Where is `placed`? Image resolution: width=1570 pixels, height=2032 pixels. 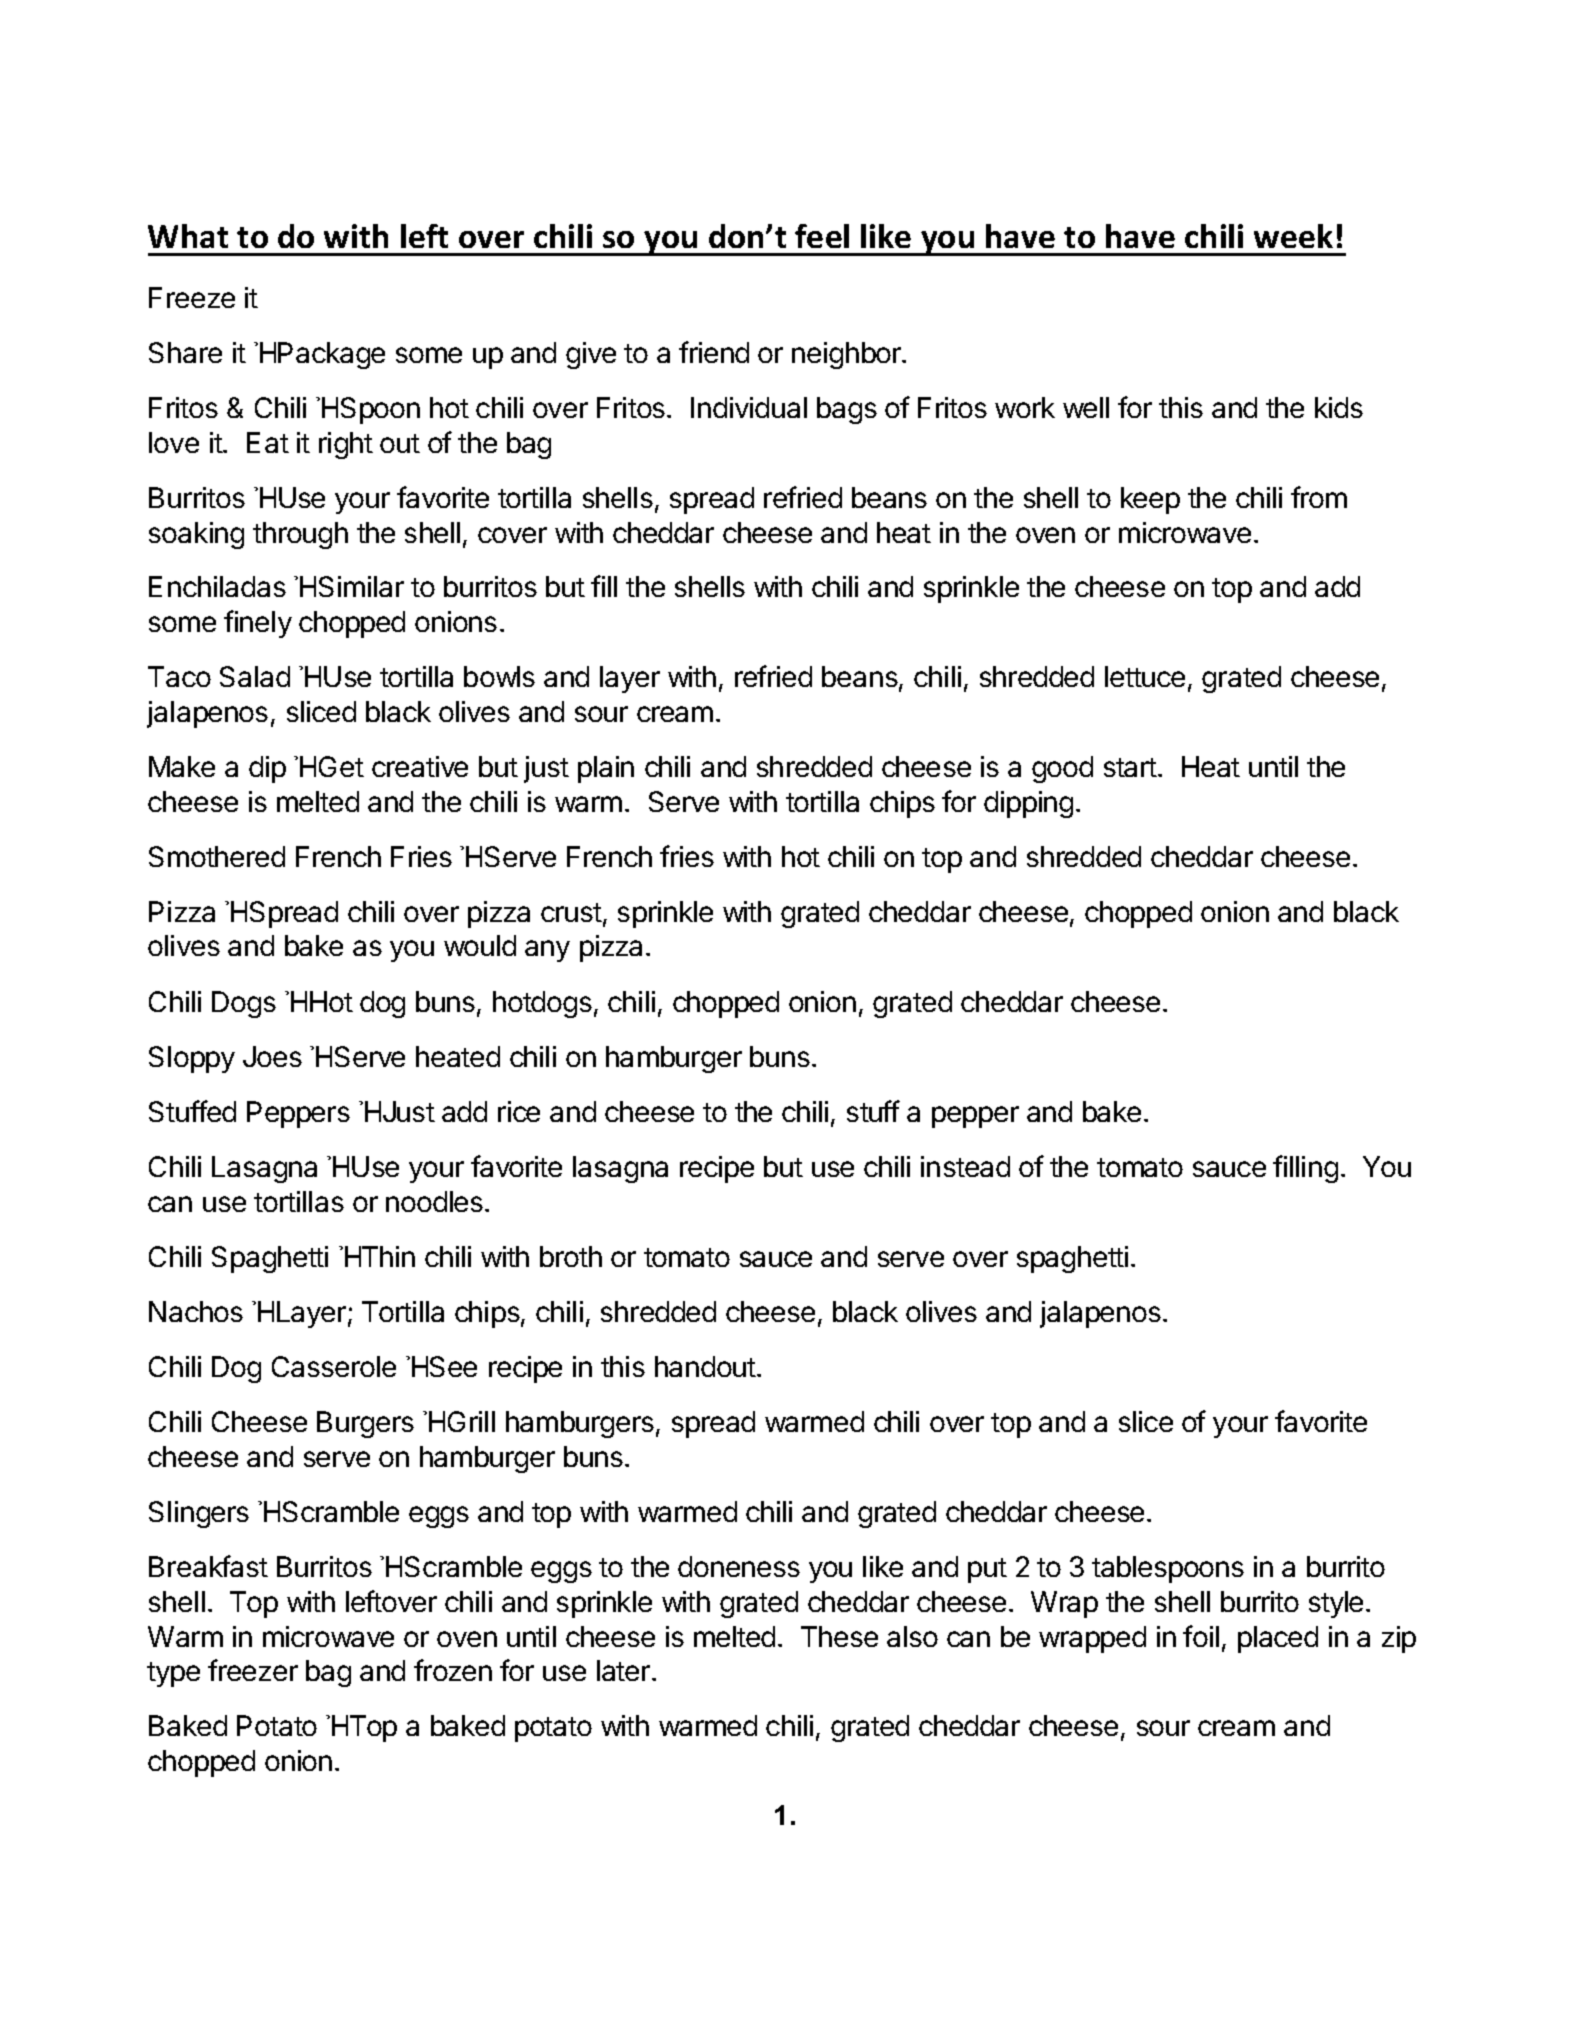 placed is located at coordinates (1278, 1639).
